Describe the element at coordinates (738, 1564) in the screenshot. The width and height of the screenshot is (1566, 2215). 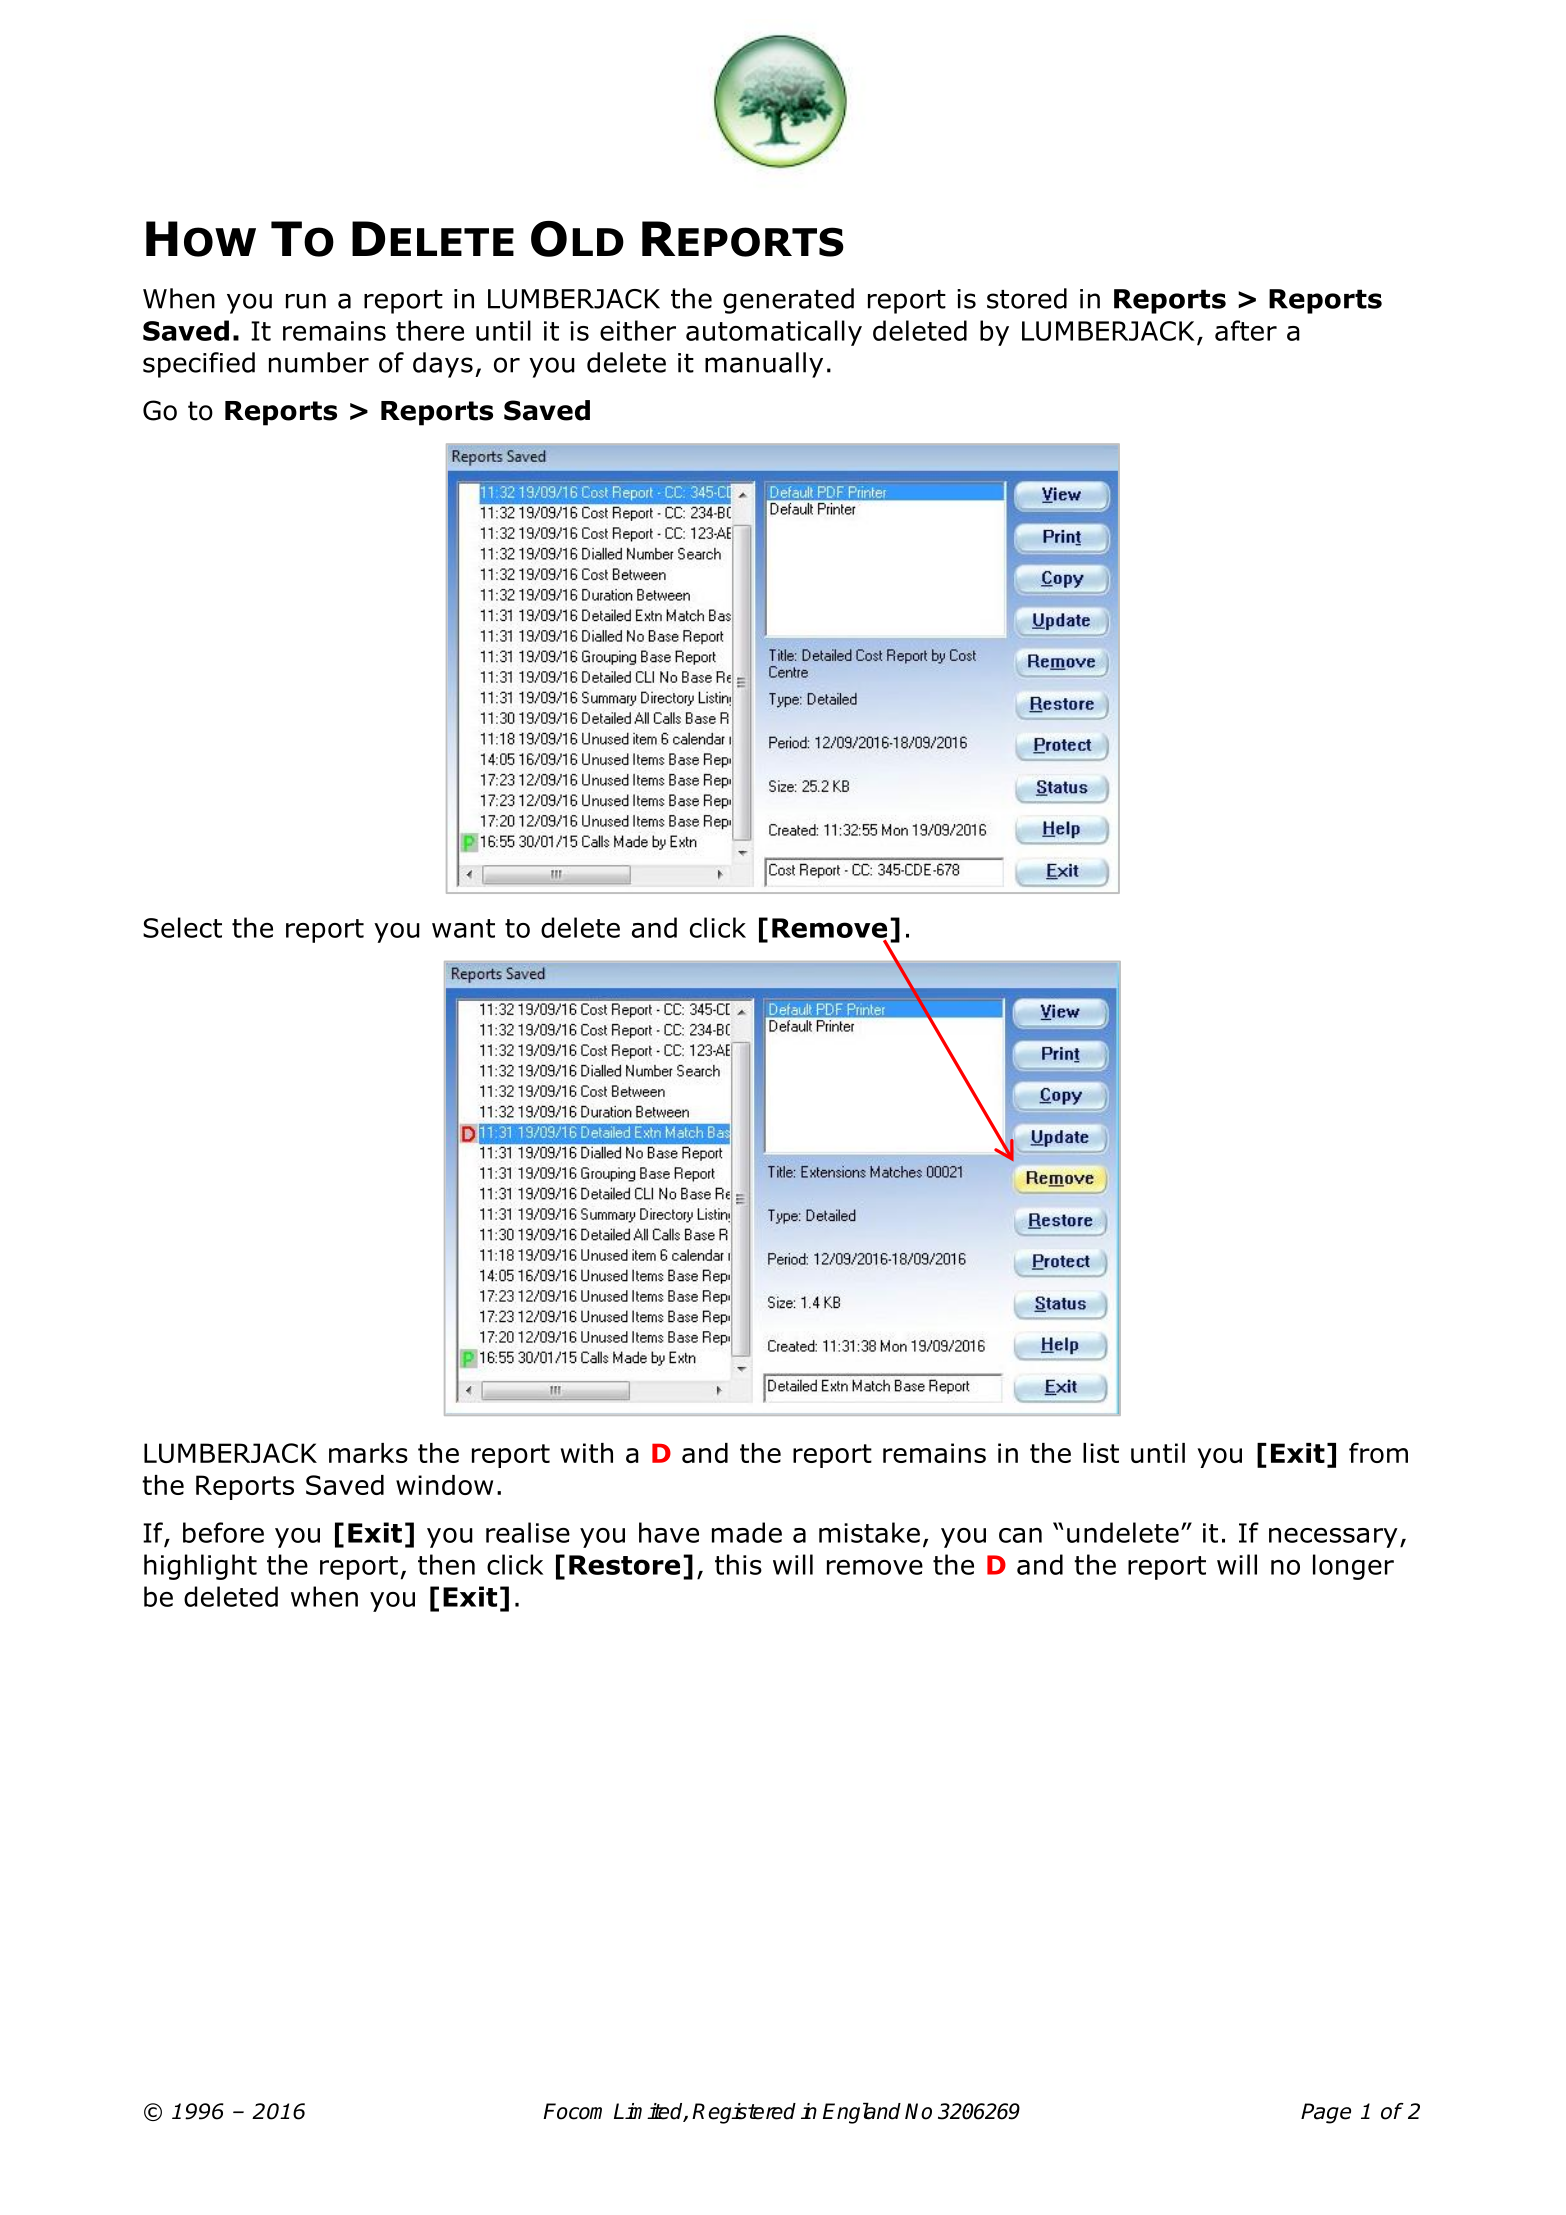
I see `this` at that location.
